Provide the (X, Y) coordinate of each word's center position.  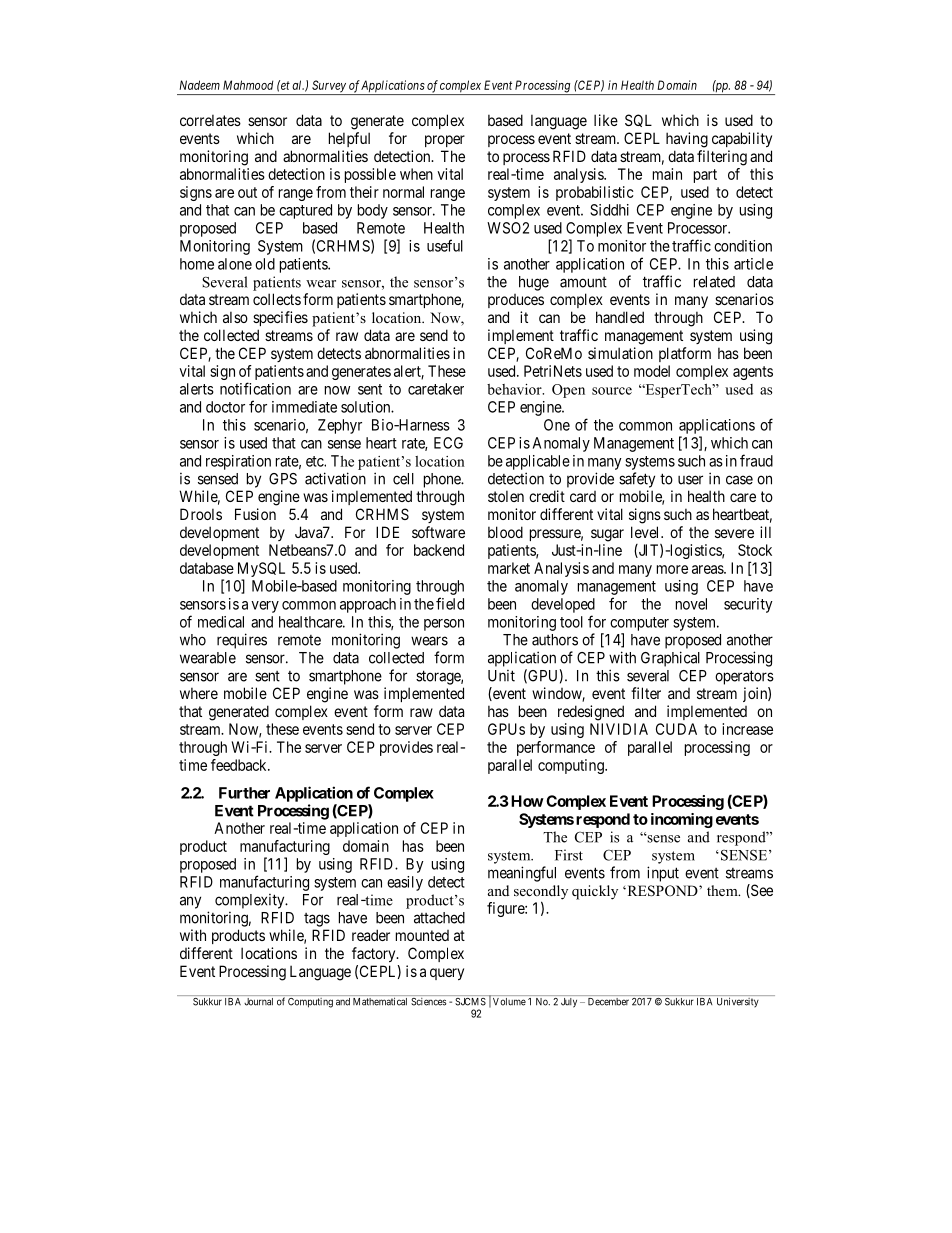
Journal (258, 1002)
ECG (448, 443)
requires (242, 641)
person (444, 625)
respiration (238, 462)
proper (445, 141)
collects (277, 299)
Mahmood (248, 85)
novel (691, 604)
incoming (682, 820)
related (714, 282)
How (527, 801)
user (690, 480)
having (687, 140)
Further (244, 793)
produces (516, 301)
